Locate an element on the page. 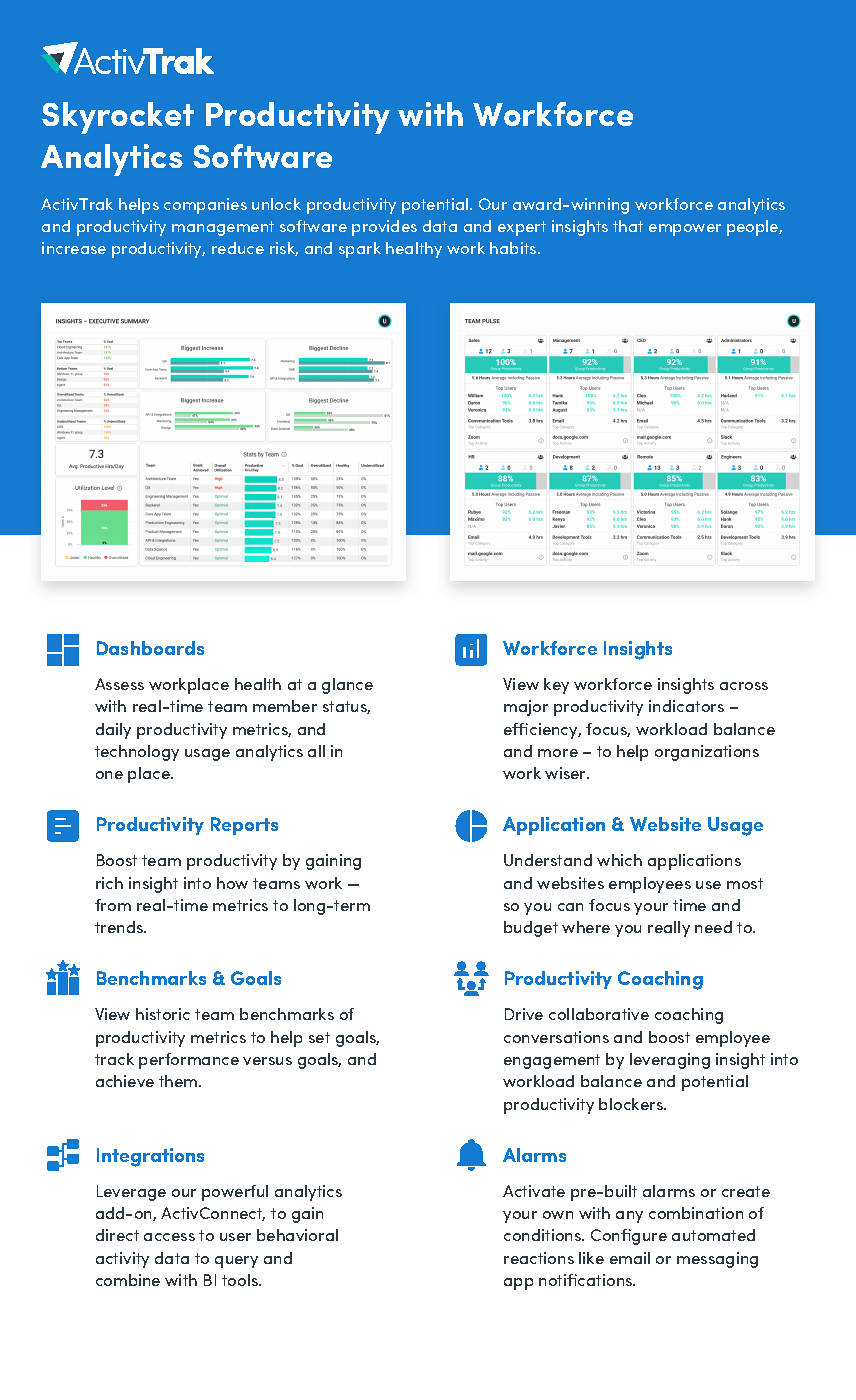 The width and height of the image is (856, 1400). access is located at coordinates (169, 1237).
